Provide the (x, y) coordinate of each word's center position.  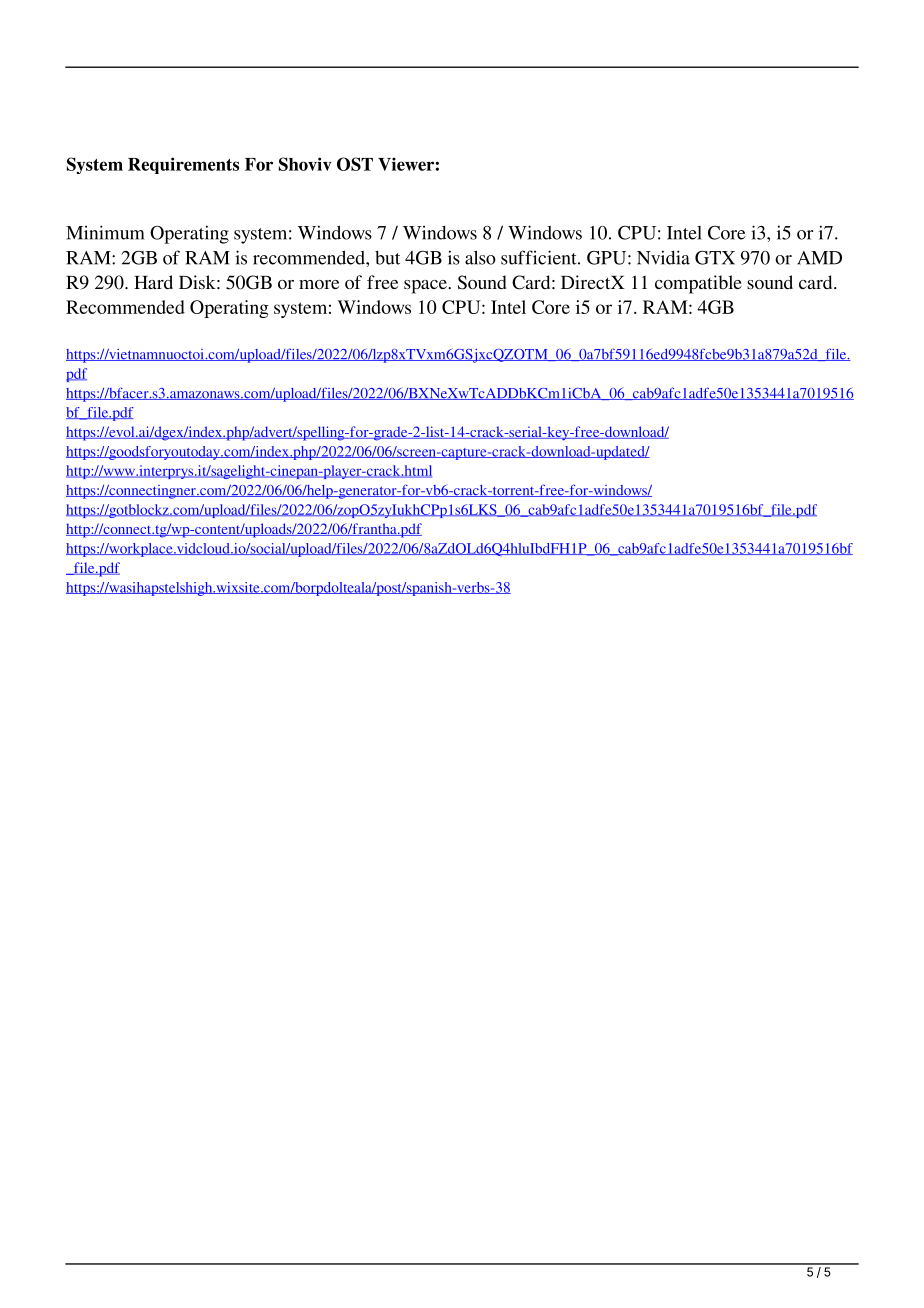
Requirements (183, 165)
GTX (715, 258)
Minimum (105, 232)
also (480, 257)
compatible (698, 284)
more (319, 284)
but (387, 258)
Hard (153, 282)
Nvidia (663, 257)
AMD (819, 258)
